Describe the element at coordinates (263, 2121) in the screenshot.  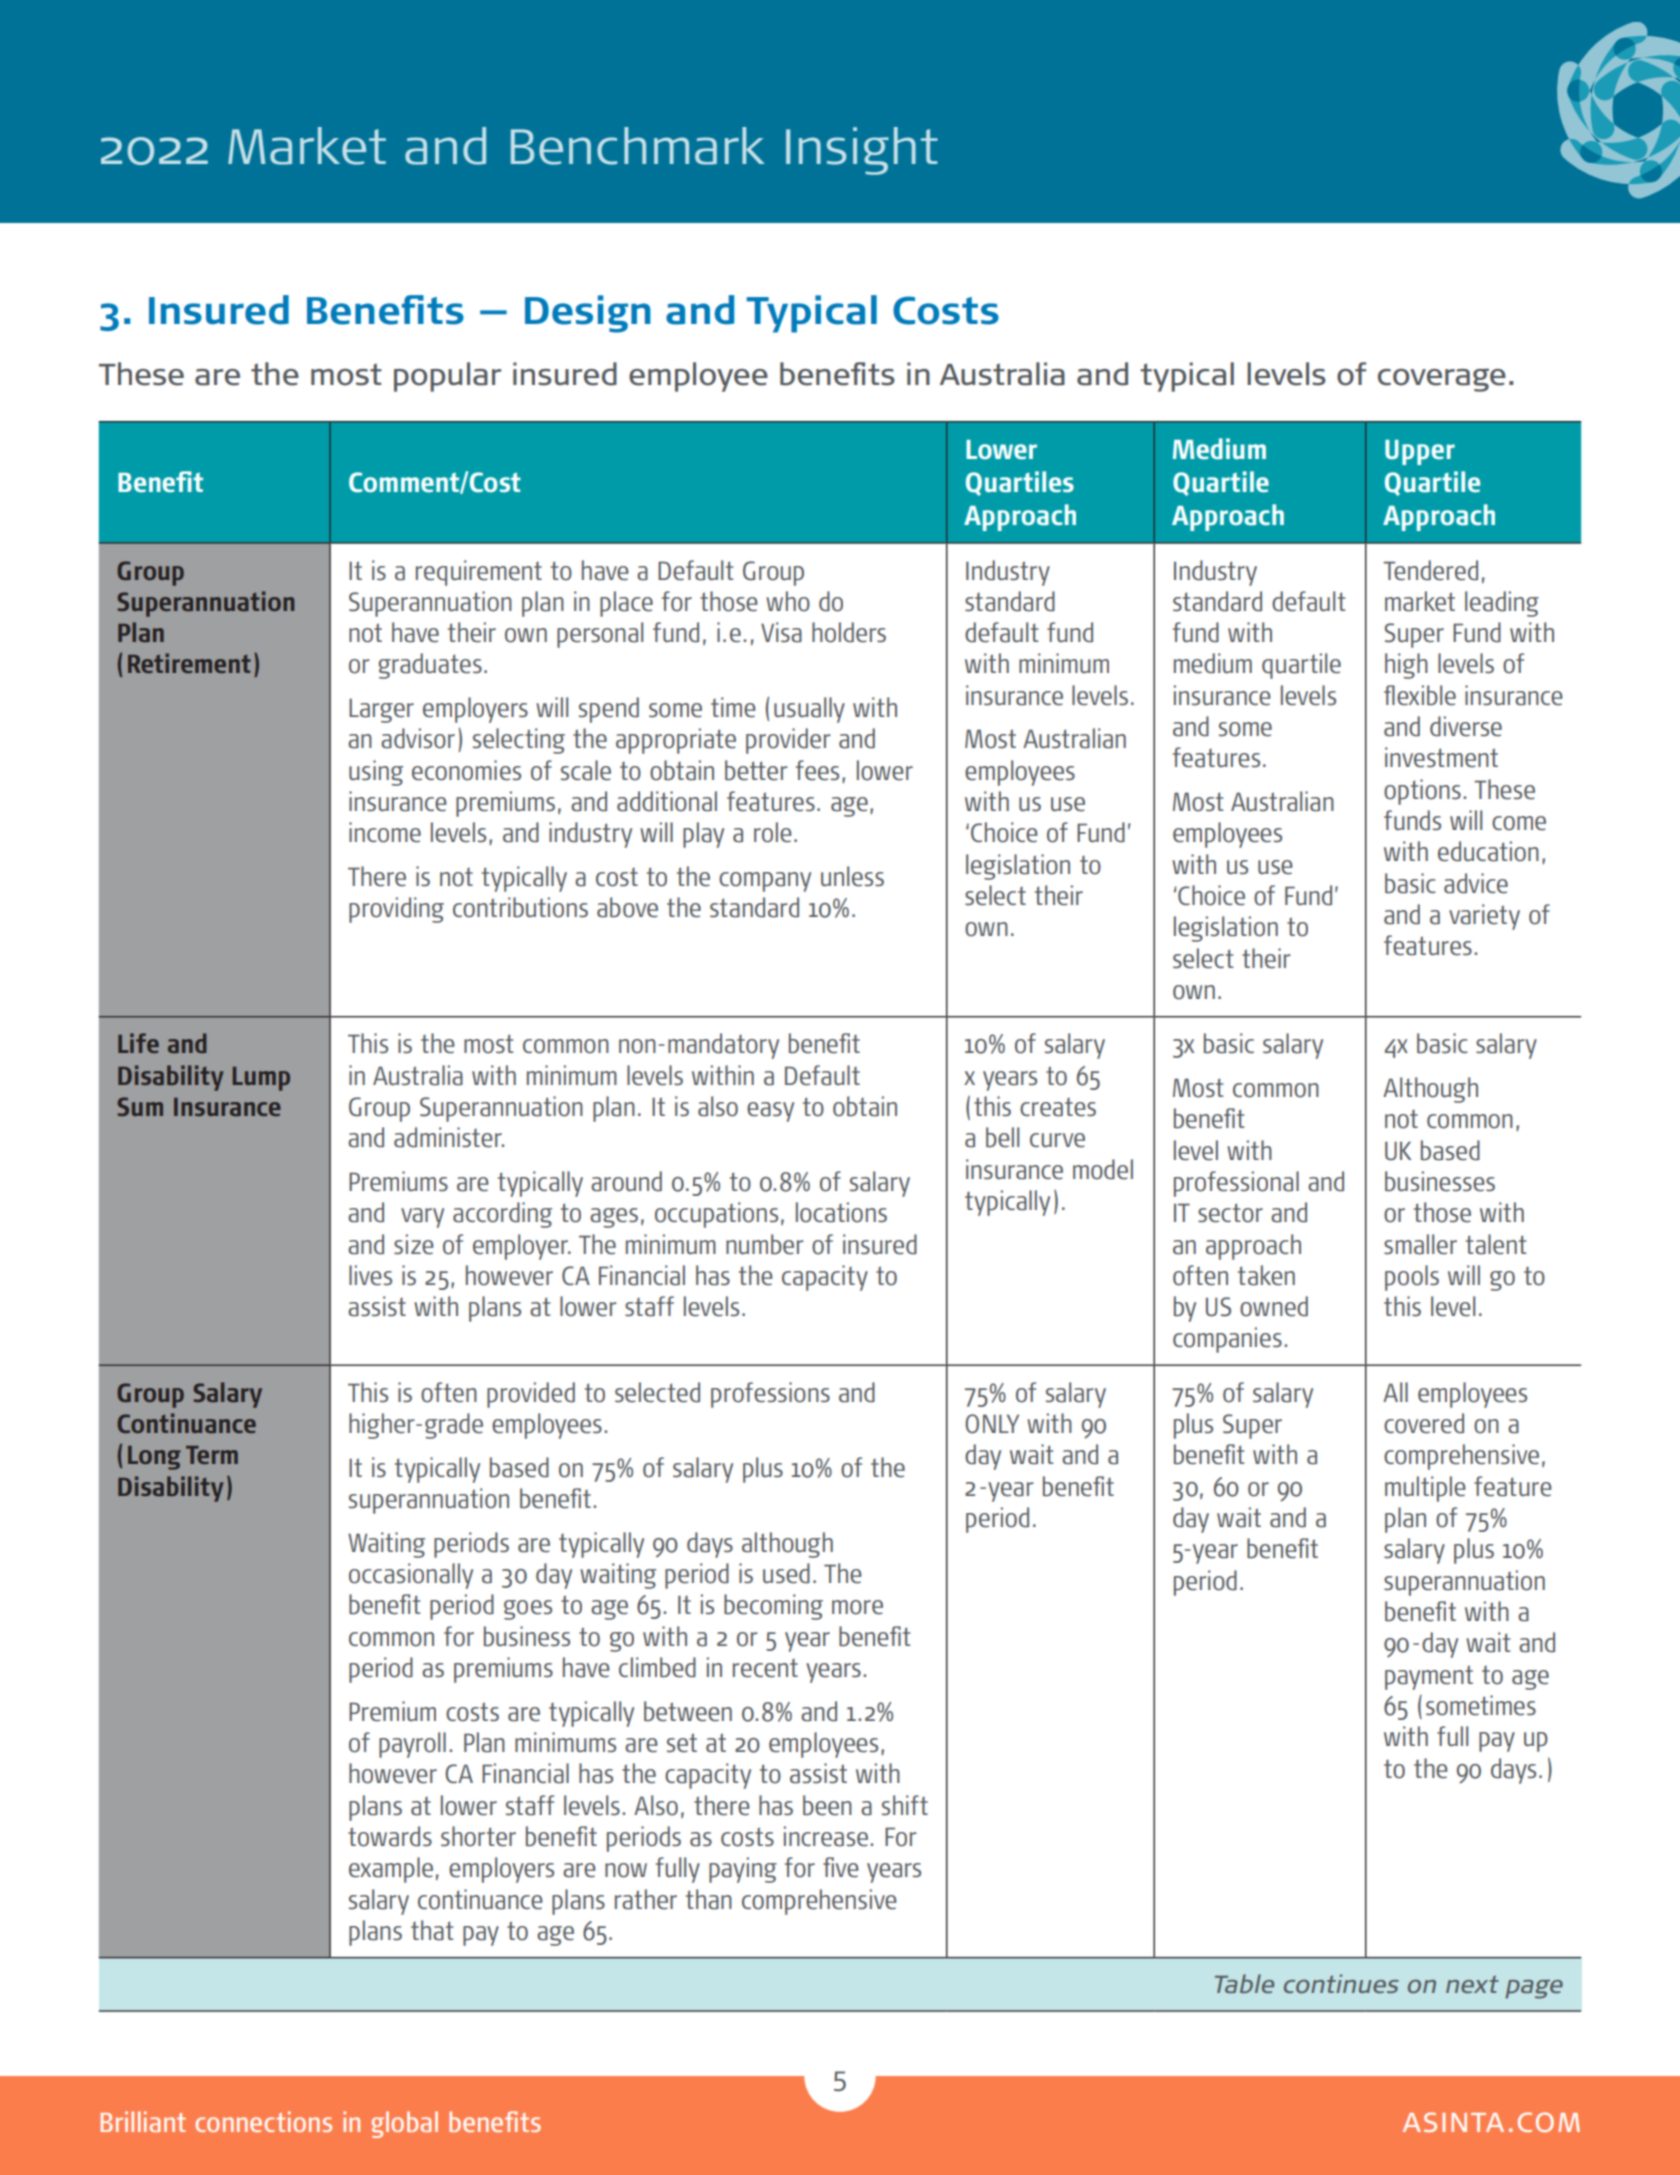
I see `connections` at that location.
